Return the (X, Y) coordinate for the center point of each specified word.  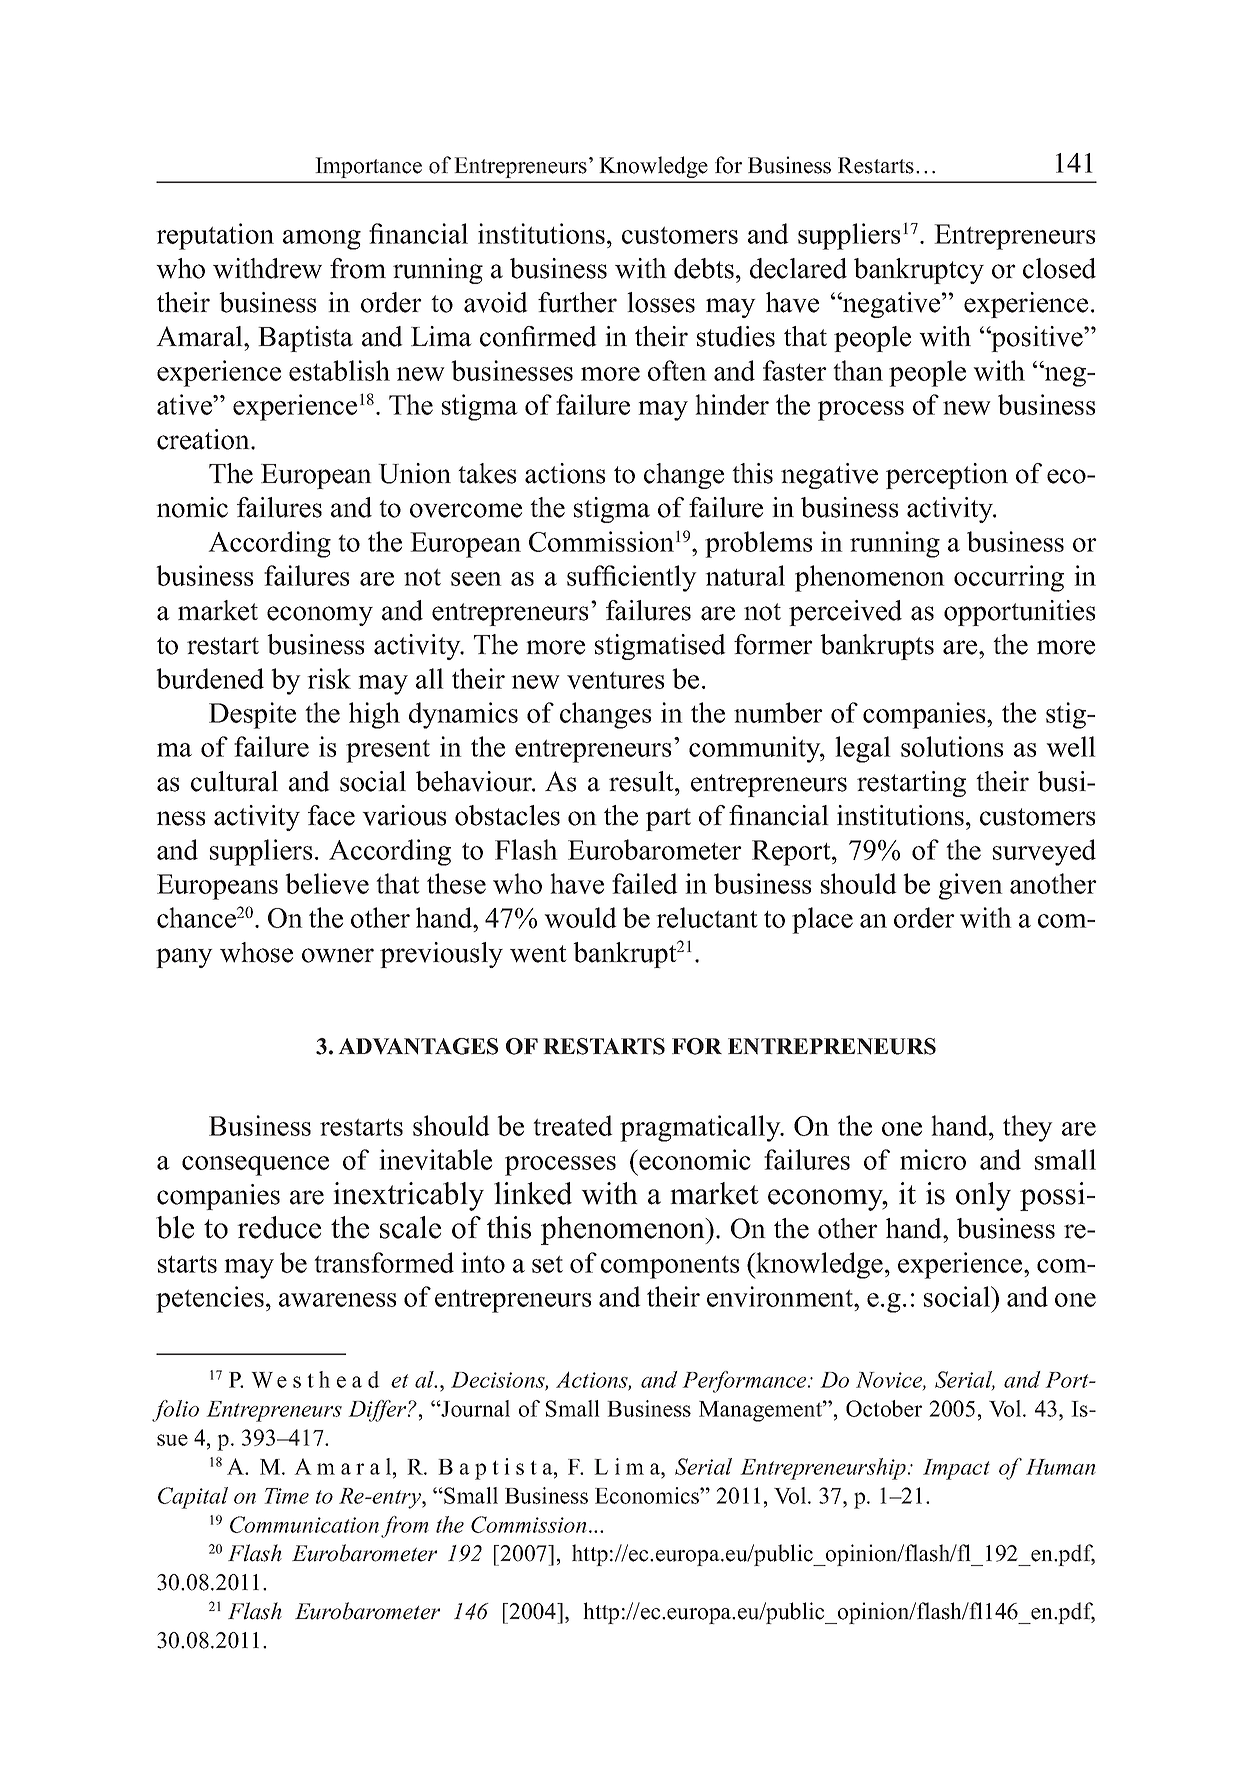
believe (327, 883)
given (971, 886)
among (322, 240)
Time (286, 1496)
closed (1059, 268)
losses (661, 302)
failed (645, 883)
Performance (745, 1382)
